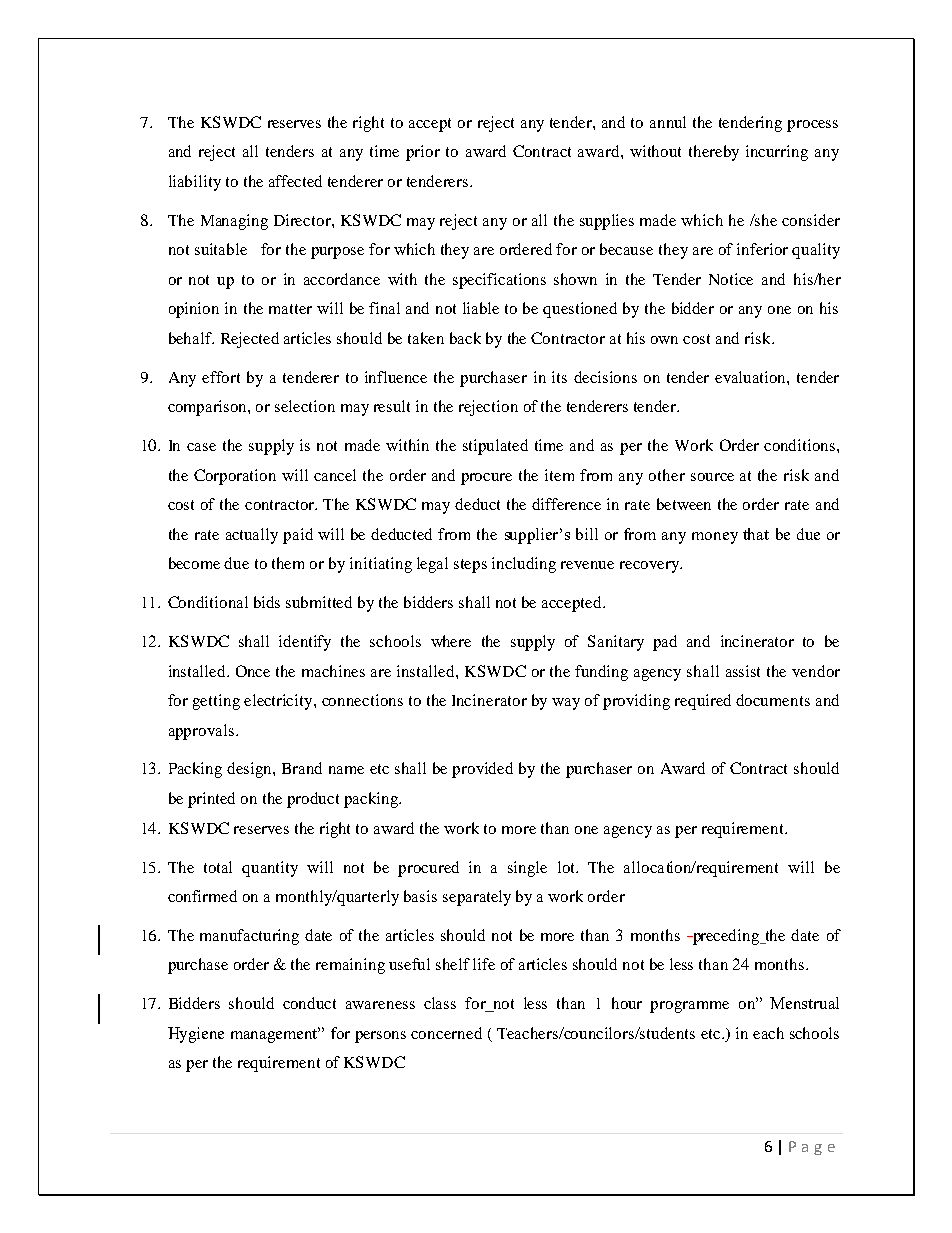  I want to click on assist, so click(743, 671).
